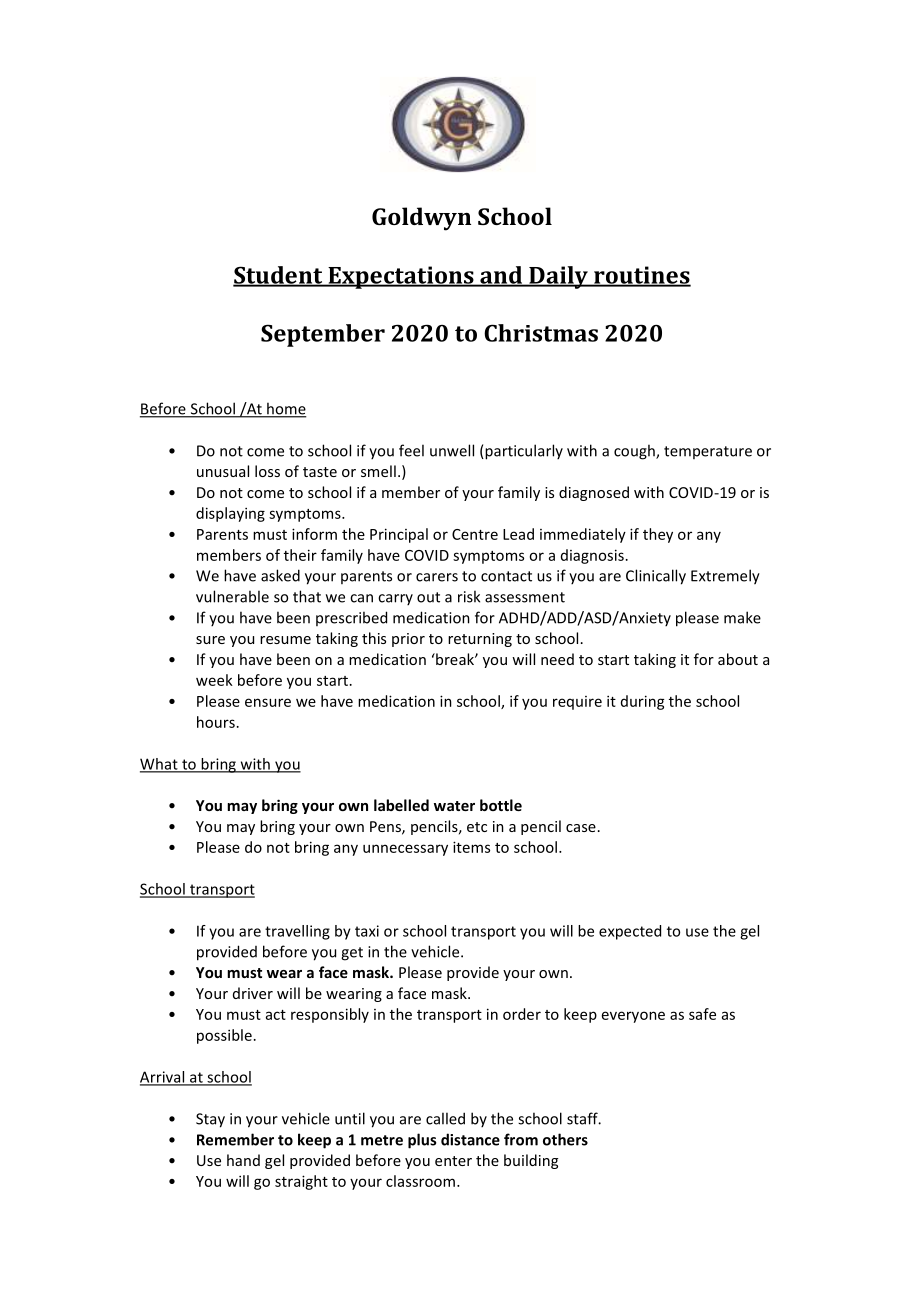 The height and width of the image is (1309, 924). What do you see at coordinates (471, 847) in the image?
I see `items` at bounding box center [471, 847].
